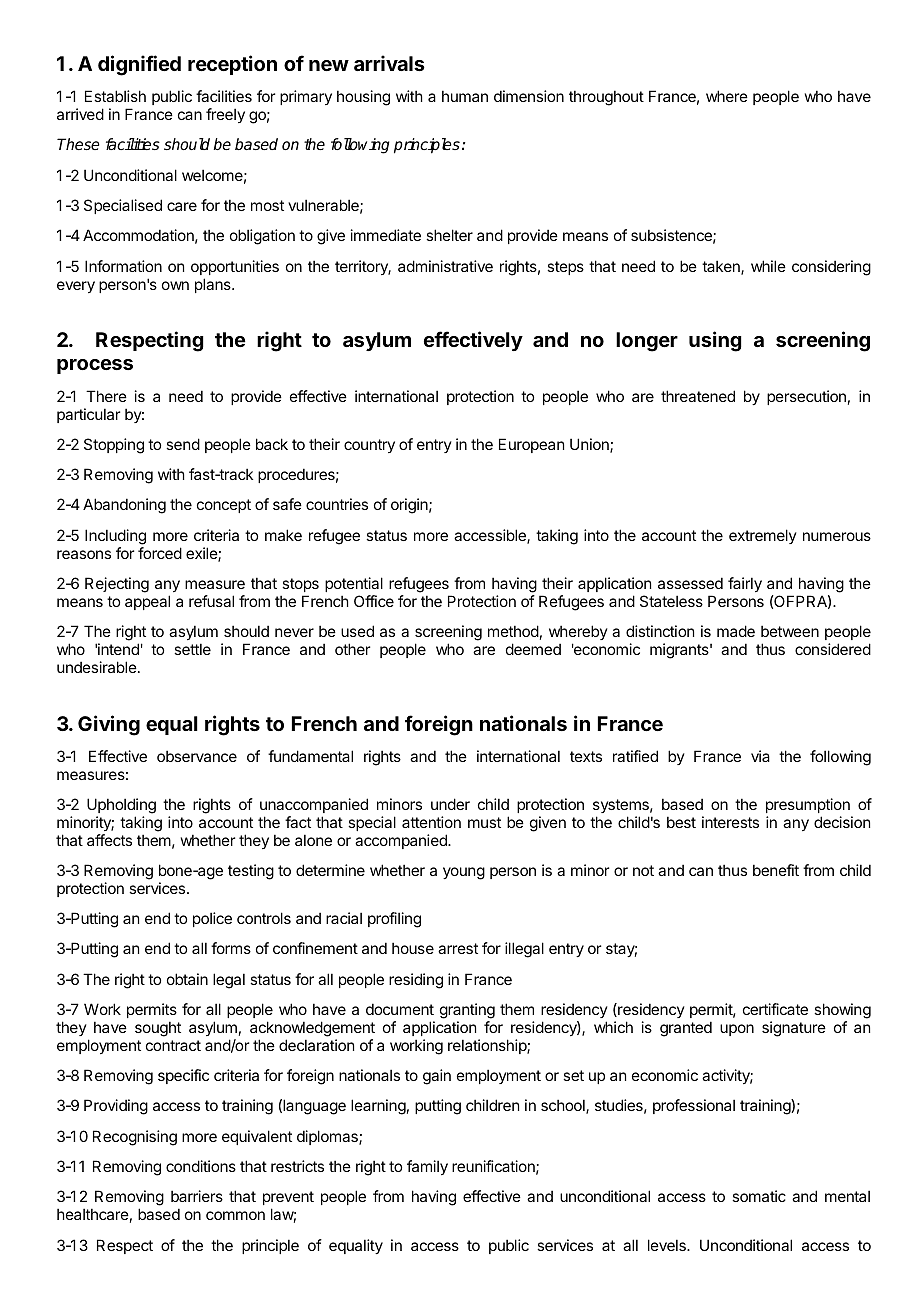 This document has width=924, height=1308. What do you see at coordinates (192, 649) in the document?
I see `settle` at bounding box center [192, 649].
